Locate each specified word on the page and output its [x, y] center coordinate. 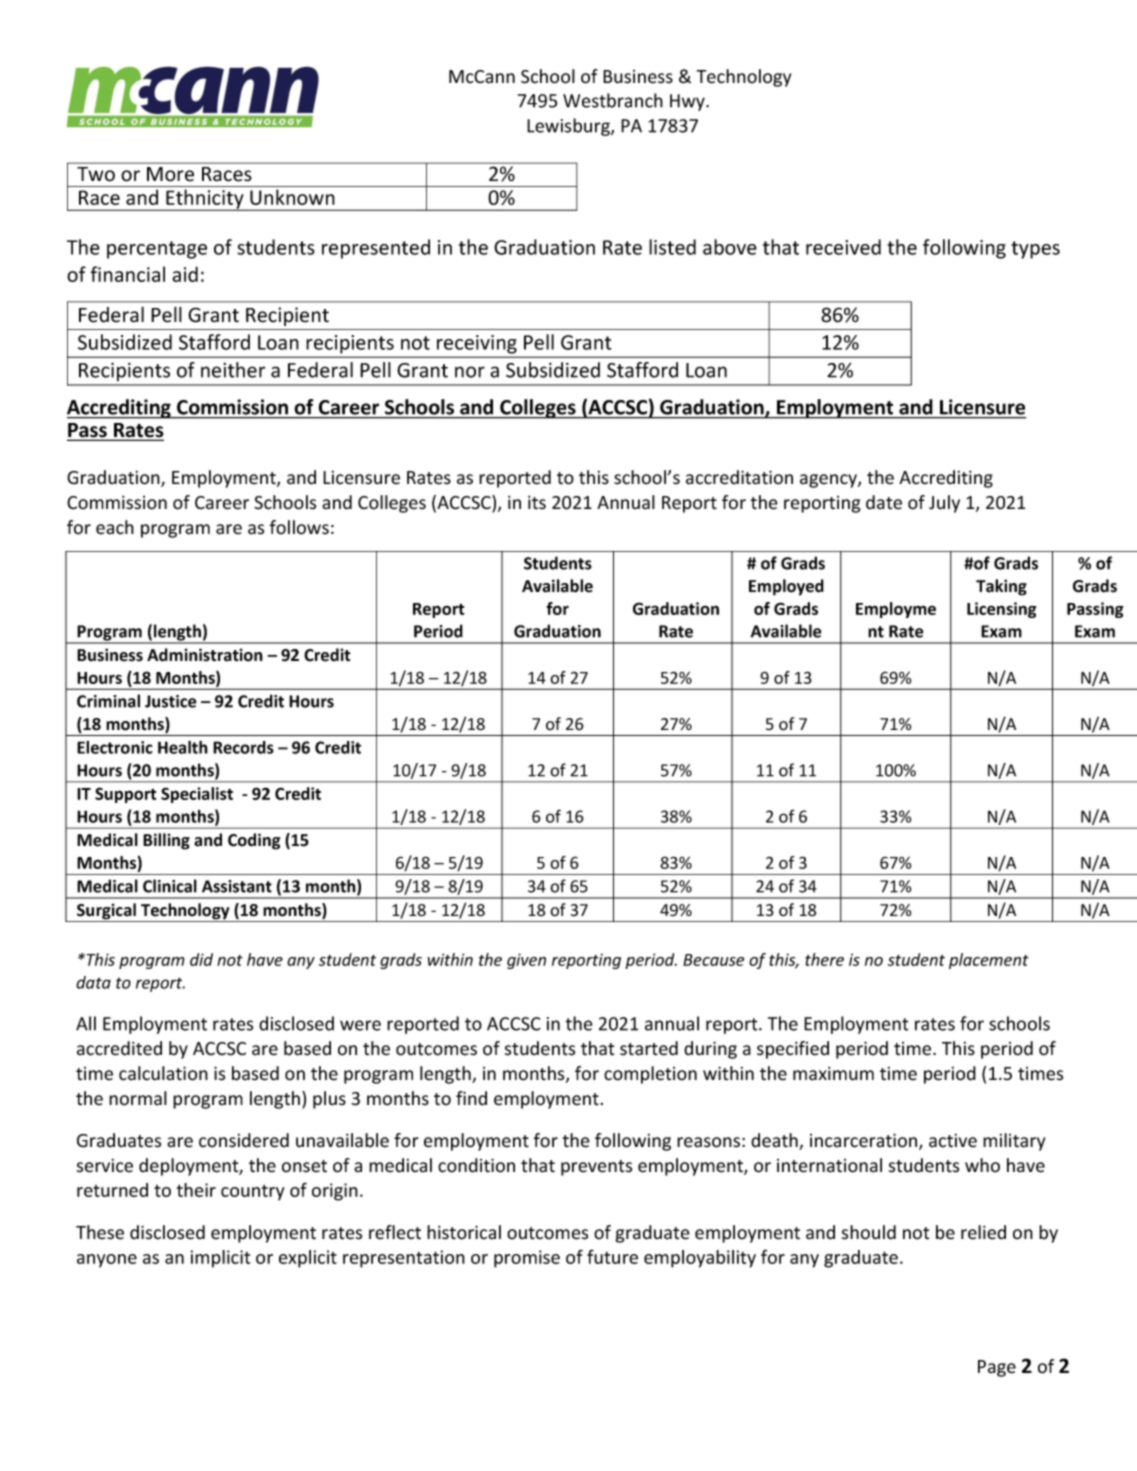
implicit [220, 1259]
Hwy [688, 102]
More [170, 174]
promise [527, 1259]
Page [997, 1368]
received [843, 247]
